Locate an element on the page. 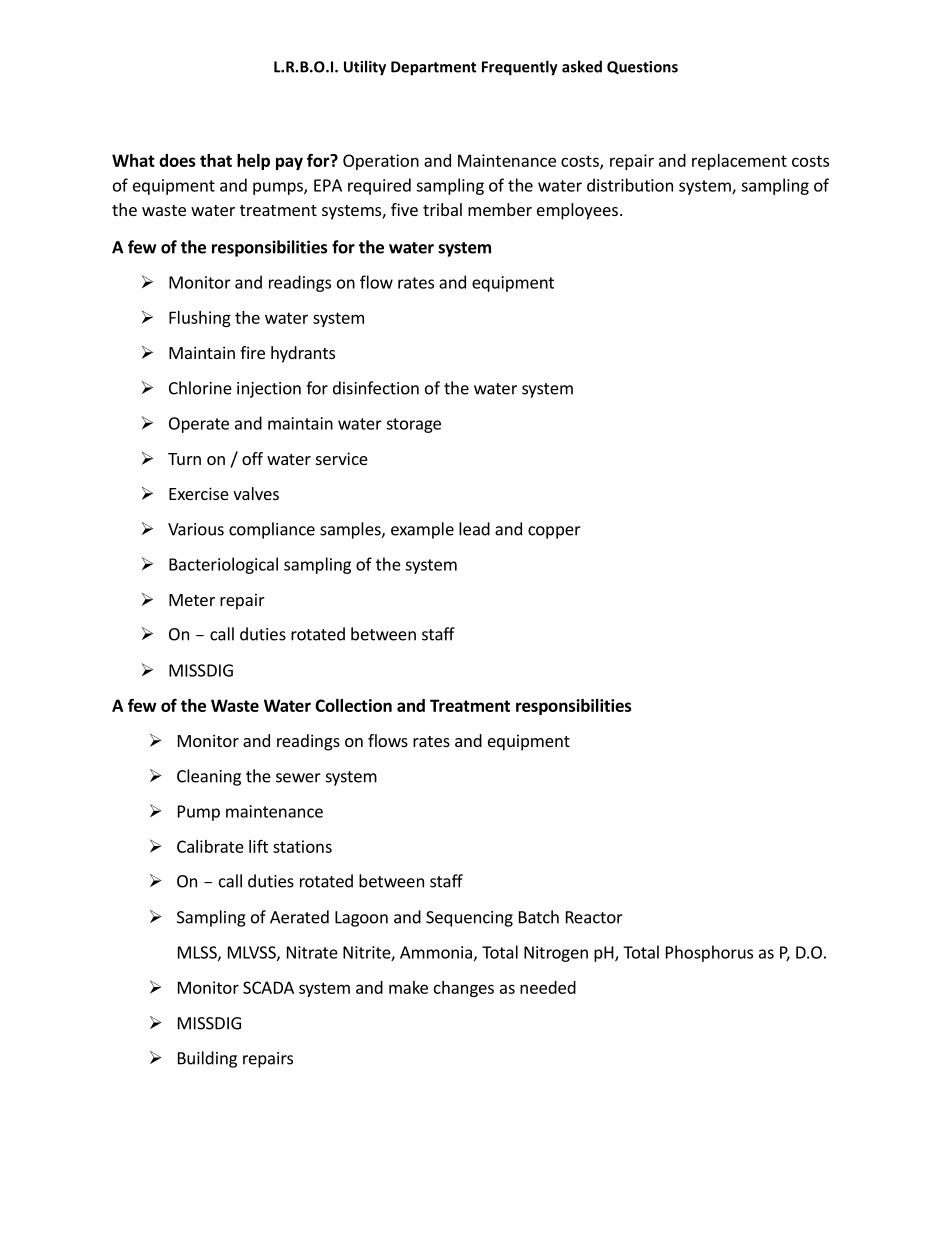 This image has width=952, height=1233. Reactor is located at coordinates (594, 917).
